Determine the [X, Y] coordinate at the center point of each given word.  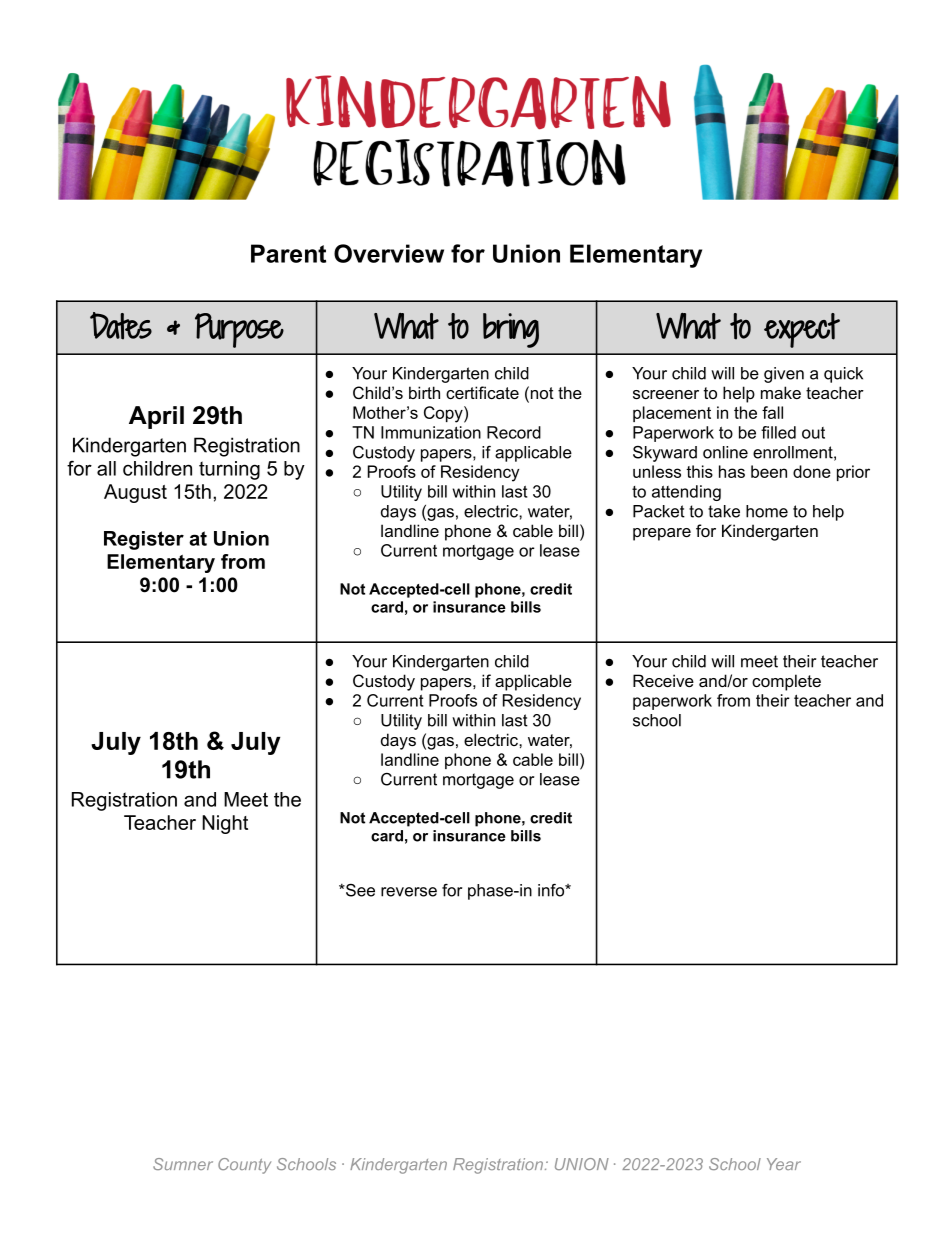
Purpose [239, 330]
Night [225, 824]
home [767, 511]
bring [511, 330]
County [244, 1166]
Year [784, 1164]
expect [802, 330]
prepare [662, 534]
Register [144, 540]
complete [786, 682]
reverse [409, 892]
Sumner [183, 1164]
